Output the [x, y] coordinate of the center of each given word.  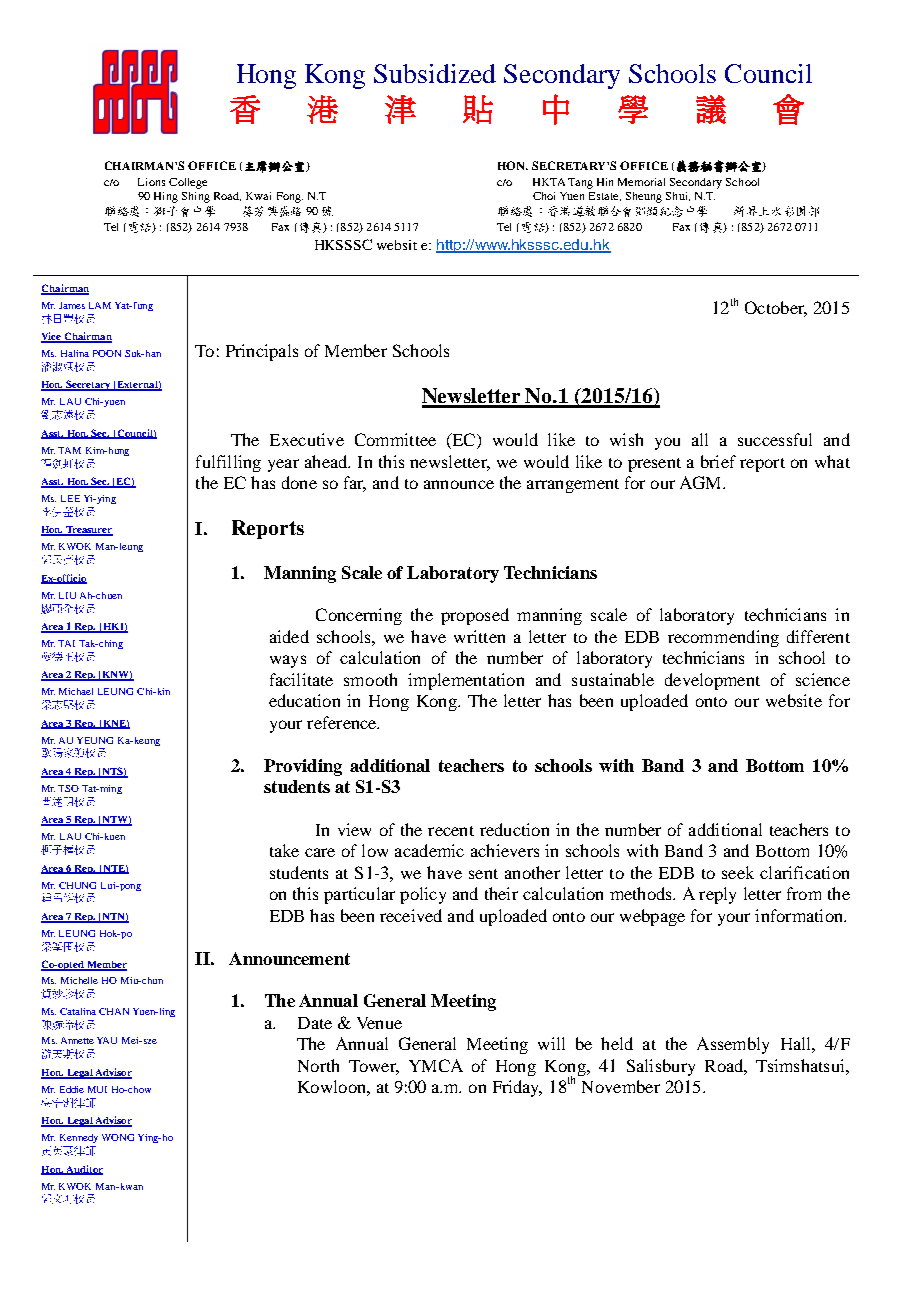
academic [429, 850]
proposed [475, 616]
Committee [395, 439]
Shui [678, 196]
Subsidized [435, 73]
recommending [723, 638]
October [776, 309]
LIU [67, 595]
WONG [118, 1137]
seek [738, 872]
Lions [151, 182]
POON [107, 353]
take [284, 850]
